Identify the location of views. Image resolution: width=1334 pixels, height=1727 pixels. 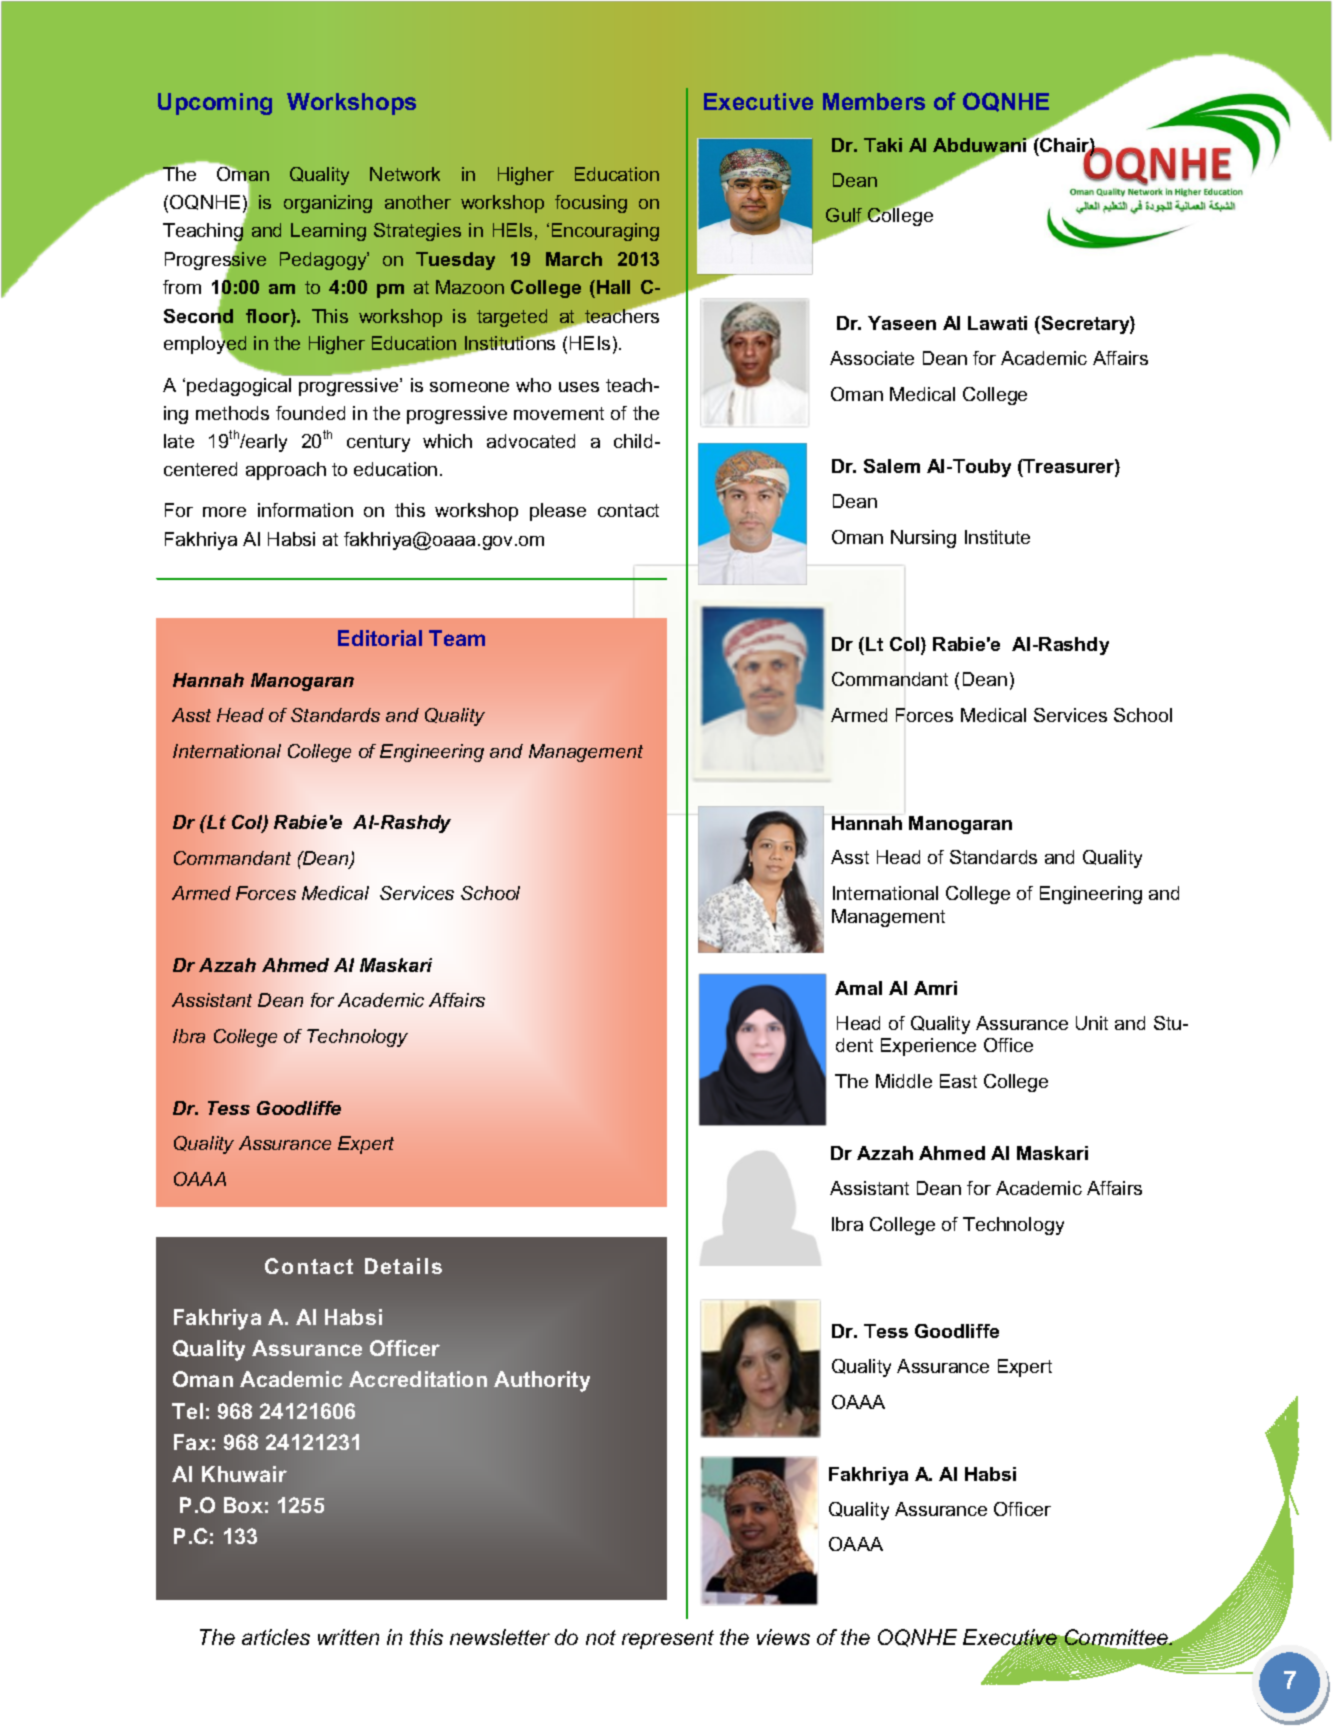
(783, 1637).
